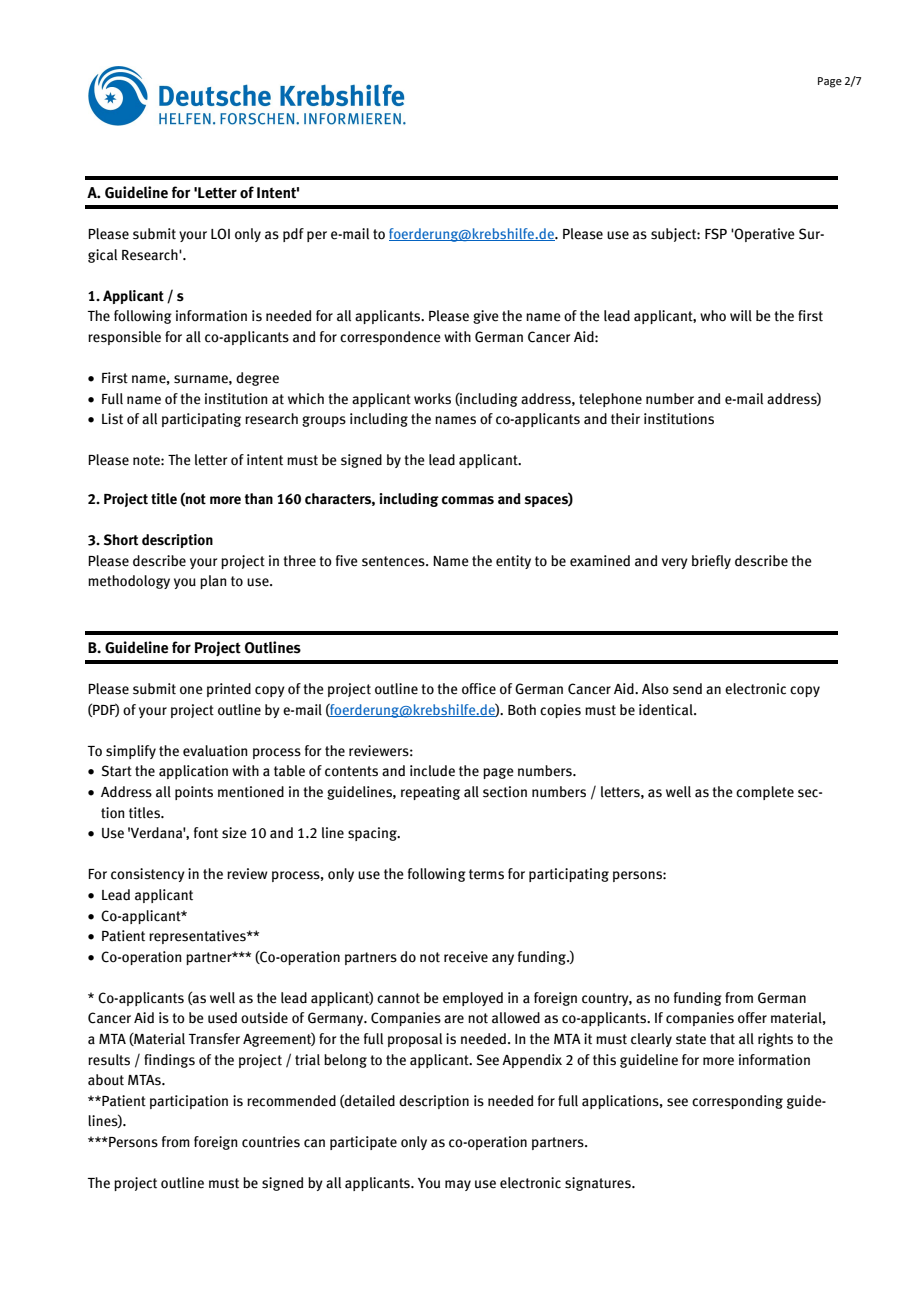 The image size is (924, 1308). I want to click on plan, so click(213, 582).
